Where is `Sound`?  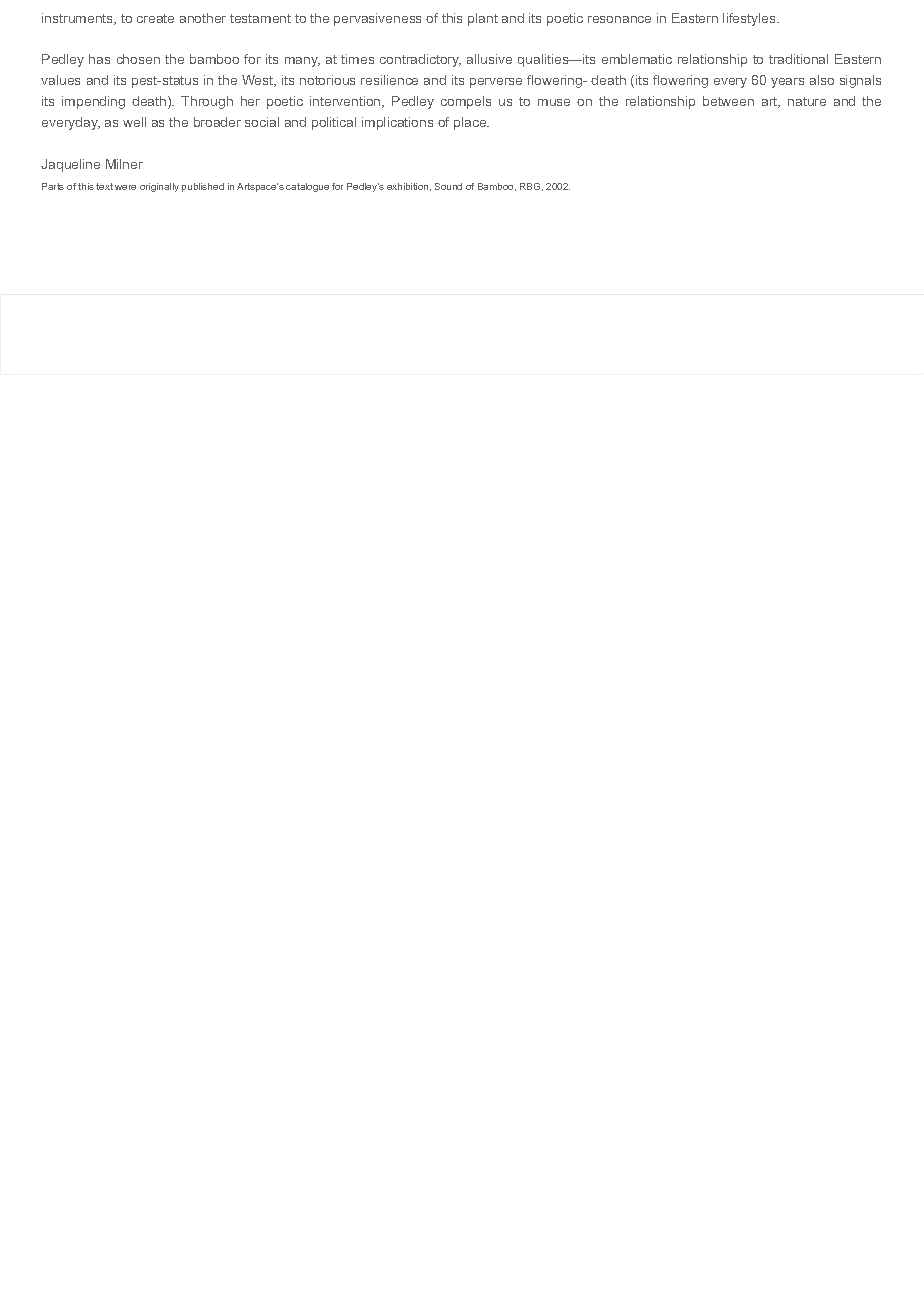
Sound is located at coordinates (448, 186).
